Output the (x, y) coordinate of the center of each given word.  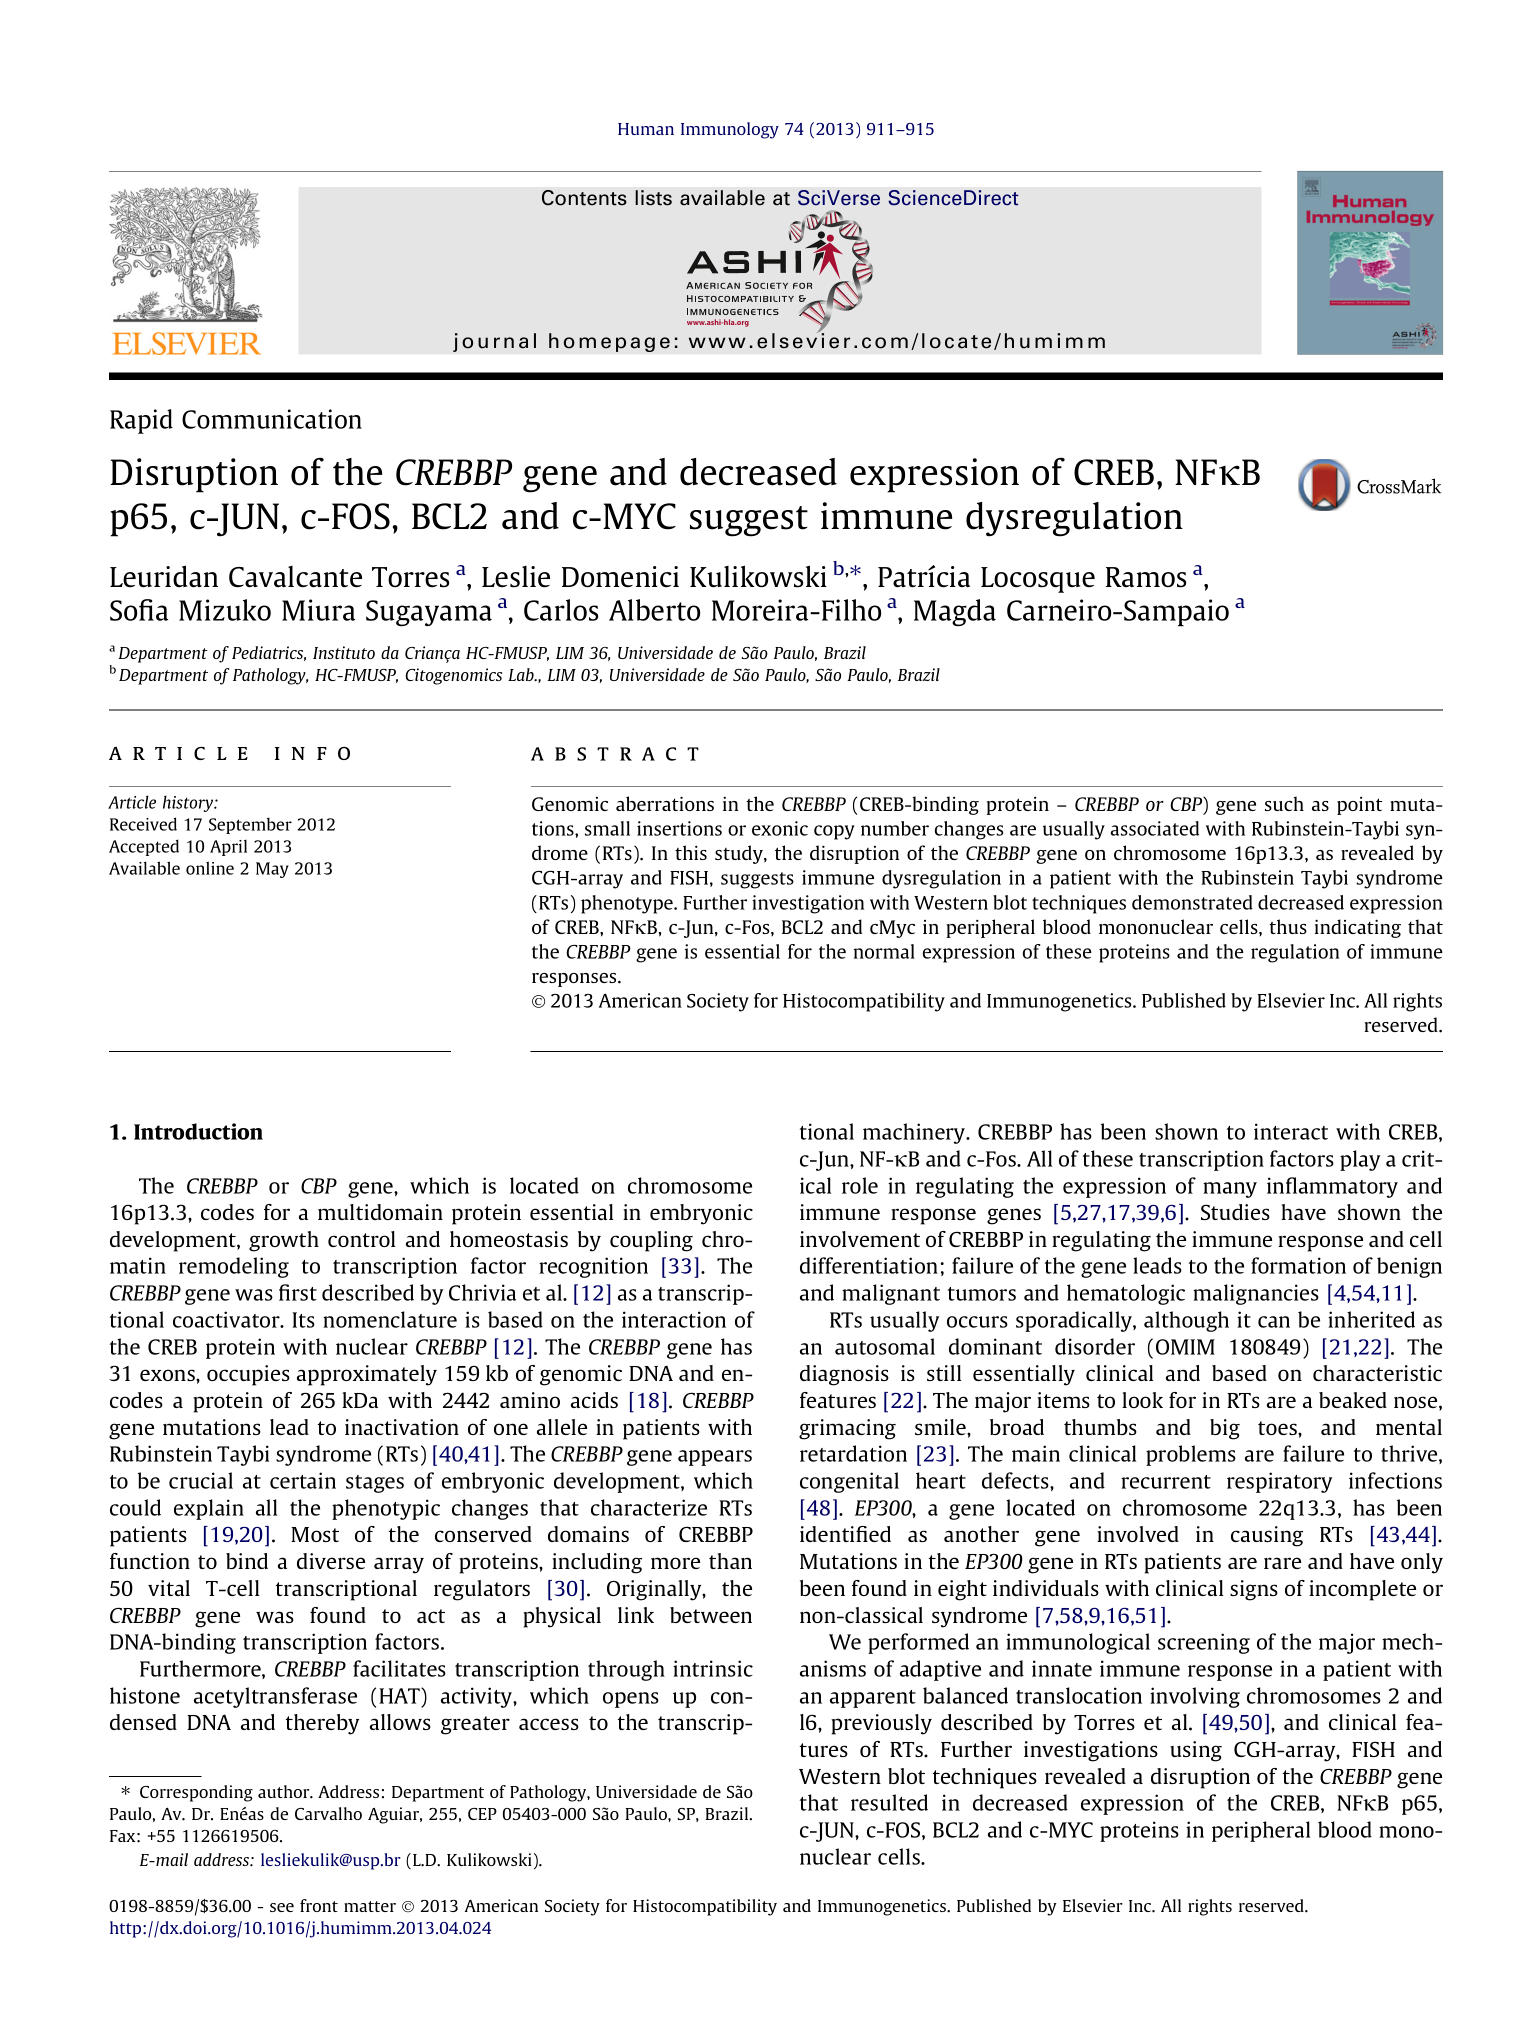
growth (284, 1241)
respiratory (1279, 1482)
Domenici (620, 577)
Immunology (730, 130)
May (272, 870)
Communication (272, 419)
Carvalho (328, 1813)
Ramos (1146, 577)
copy (834, 832)
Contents (584, 198)
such (1284, 803)
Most (315, 1534)
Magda (955, 612)
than (730, 1561)
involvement (860, 1239)
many (1230, 1190)
